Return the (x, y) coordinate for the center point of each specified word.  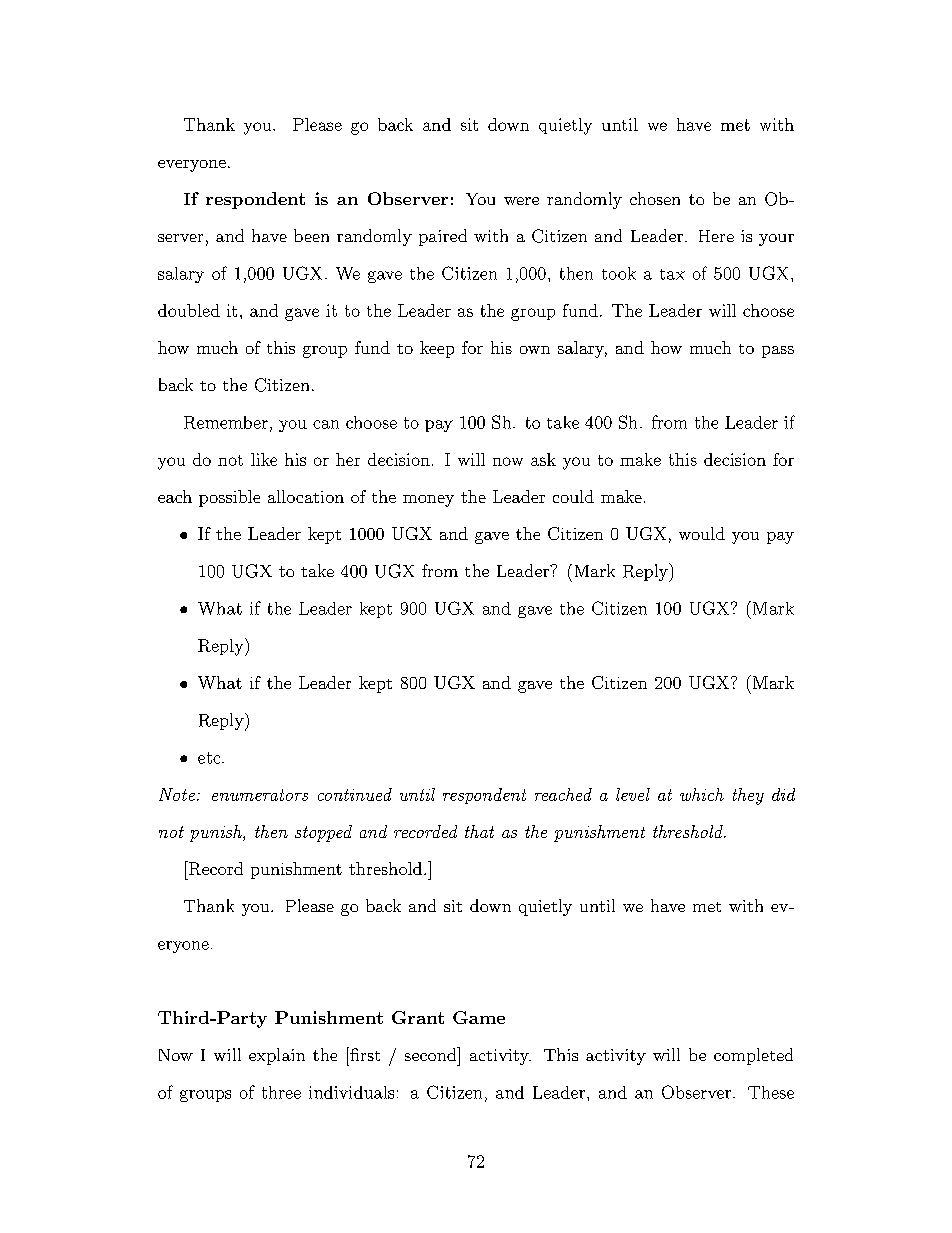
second (432, 1054)
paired (443, 237)
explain (277, 1056)
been (311, 235)
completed (753, 1056)
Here (716, 236)
